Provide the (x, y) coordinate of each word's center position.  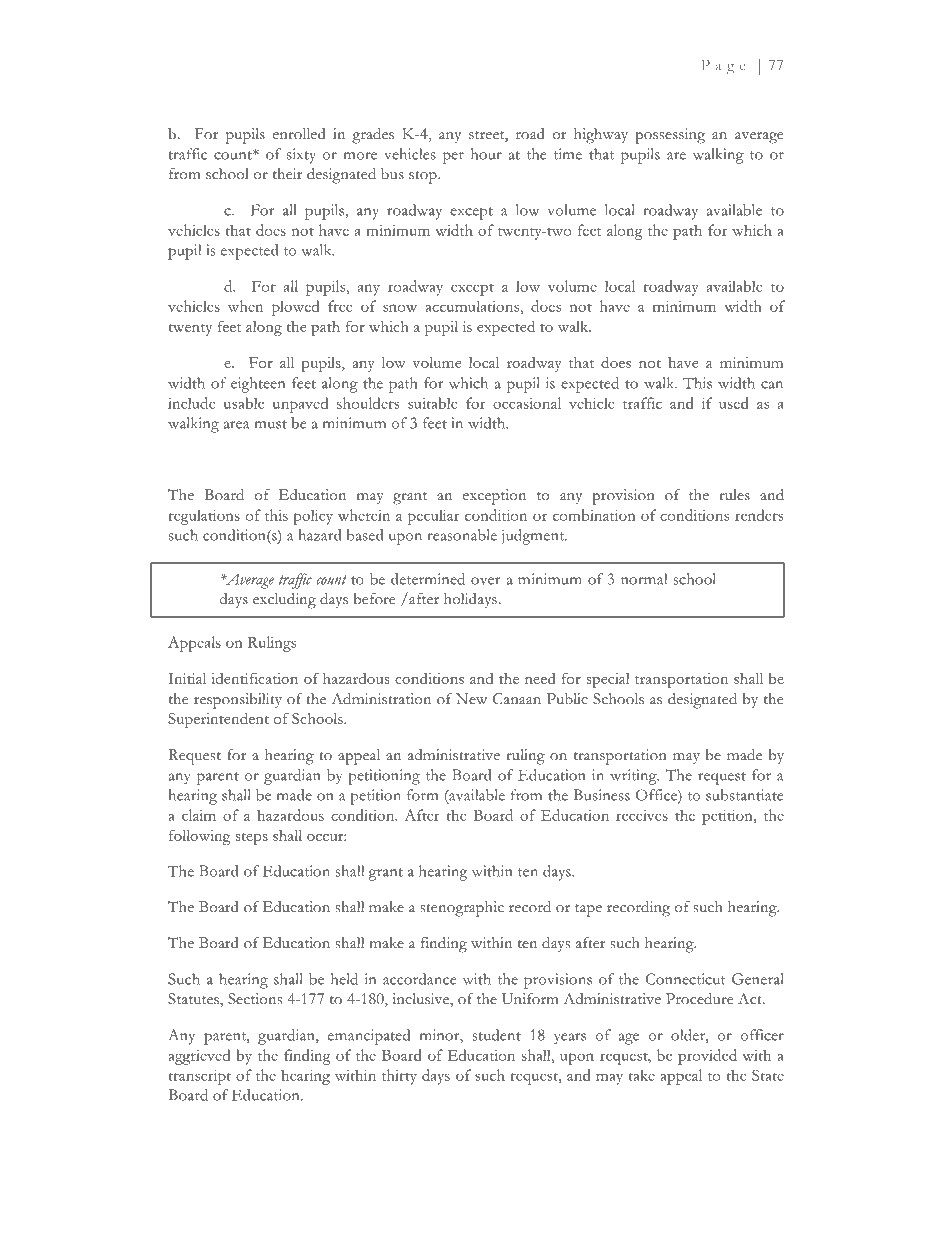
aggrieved (199, 1057)
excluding (284, 601)
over (486, 581)
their (287, 174)
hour (486, 154)
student (496, 1035)
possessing (670, 136)
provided (707, 1057)
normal (644, 579)
